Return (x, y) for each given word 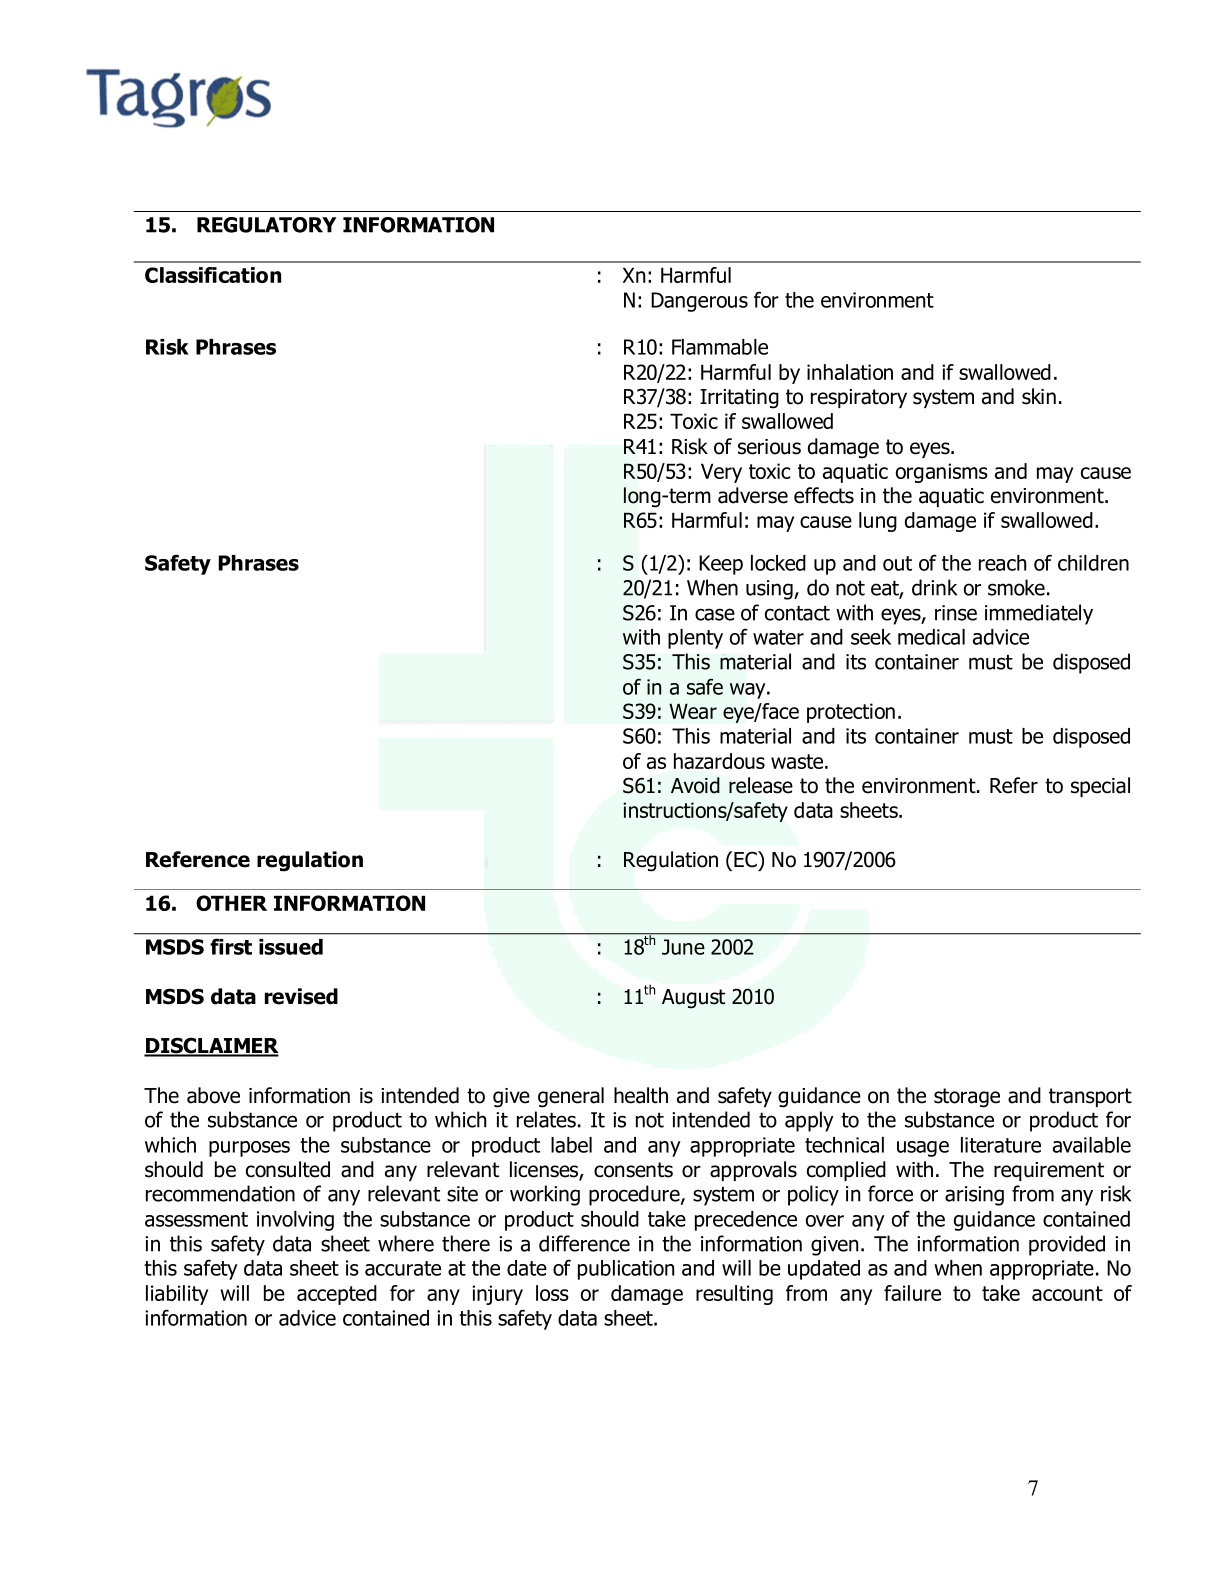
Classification (213, 275)
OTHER (231, 903)
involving (295, 1221)
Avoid (695, 785)
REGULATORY (267, 225)
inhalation (850, 372)
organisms (942, 473)
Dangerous (699, 302)
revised (301, 996)
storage (967, 1098)
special (1100, 787)
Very (721, 473)
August (693, 999)
